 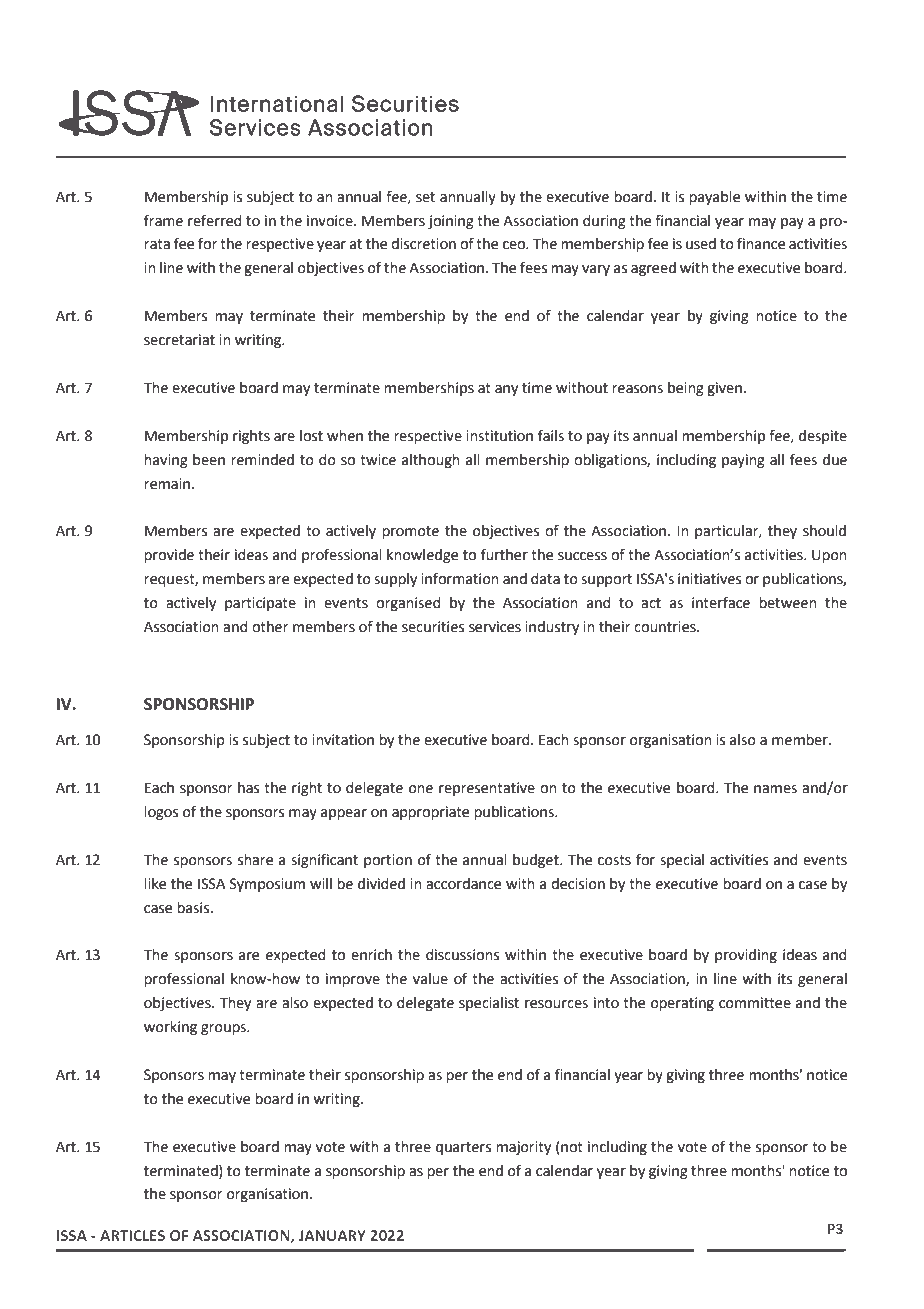 I want to click on representative, so click(x=487, y=789).
